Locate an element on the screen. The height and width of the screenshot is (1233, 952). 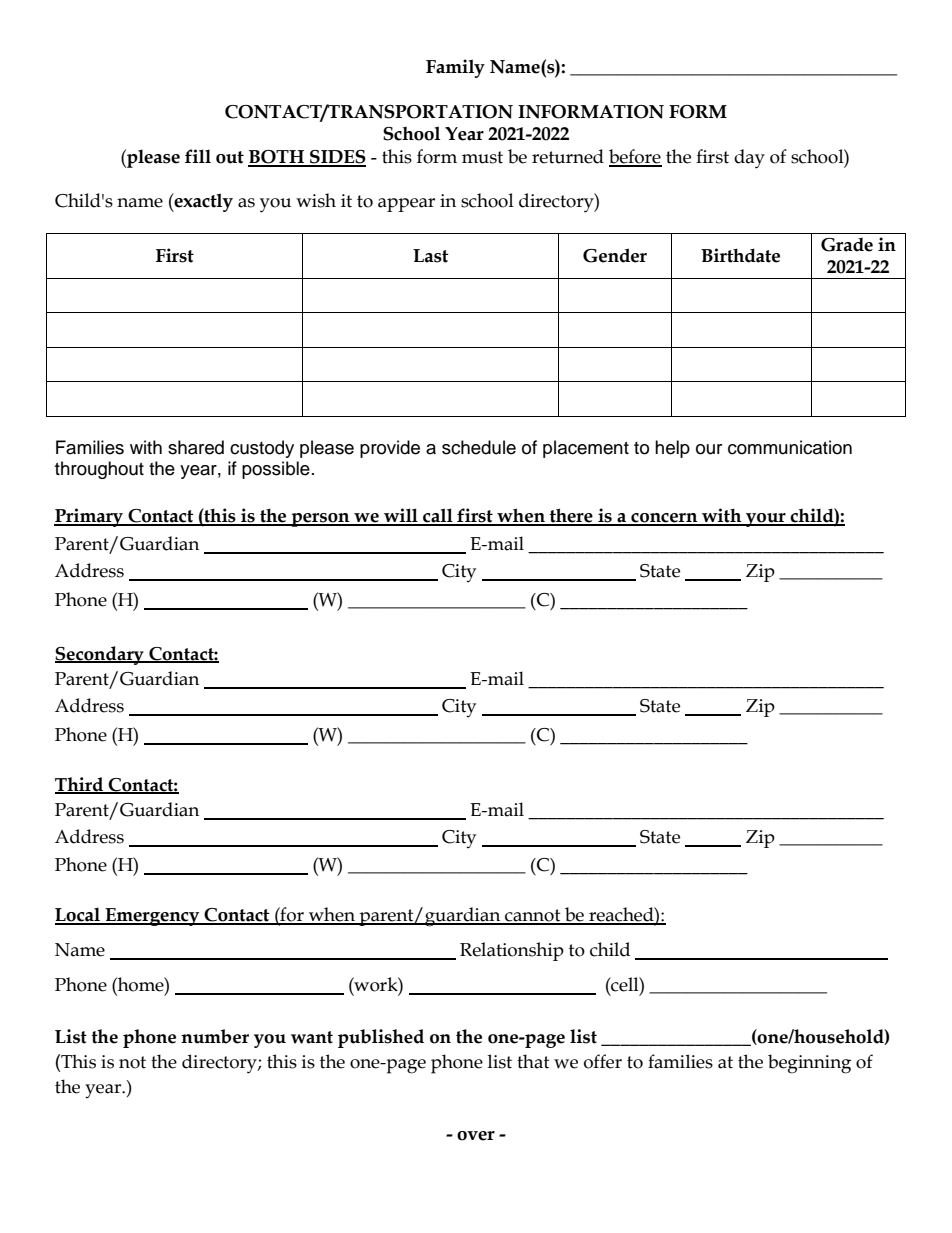
Family is located at coordinates (455, 68).
